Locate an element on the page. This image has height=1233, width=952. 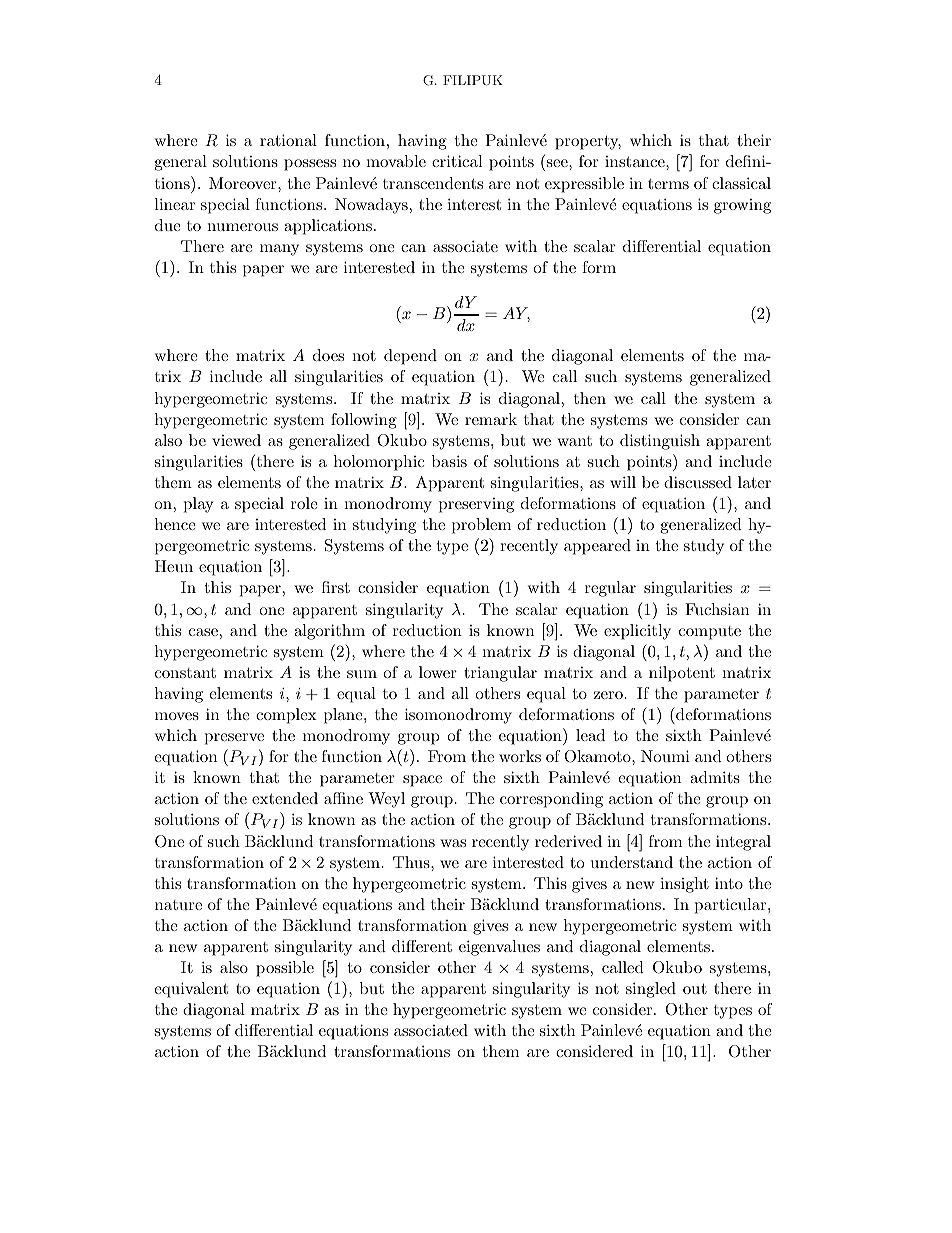
problem is located at coordinates (481, 526).
